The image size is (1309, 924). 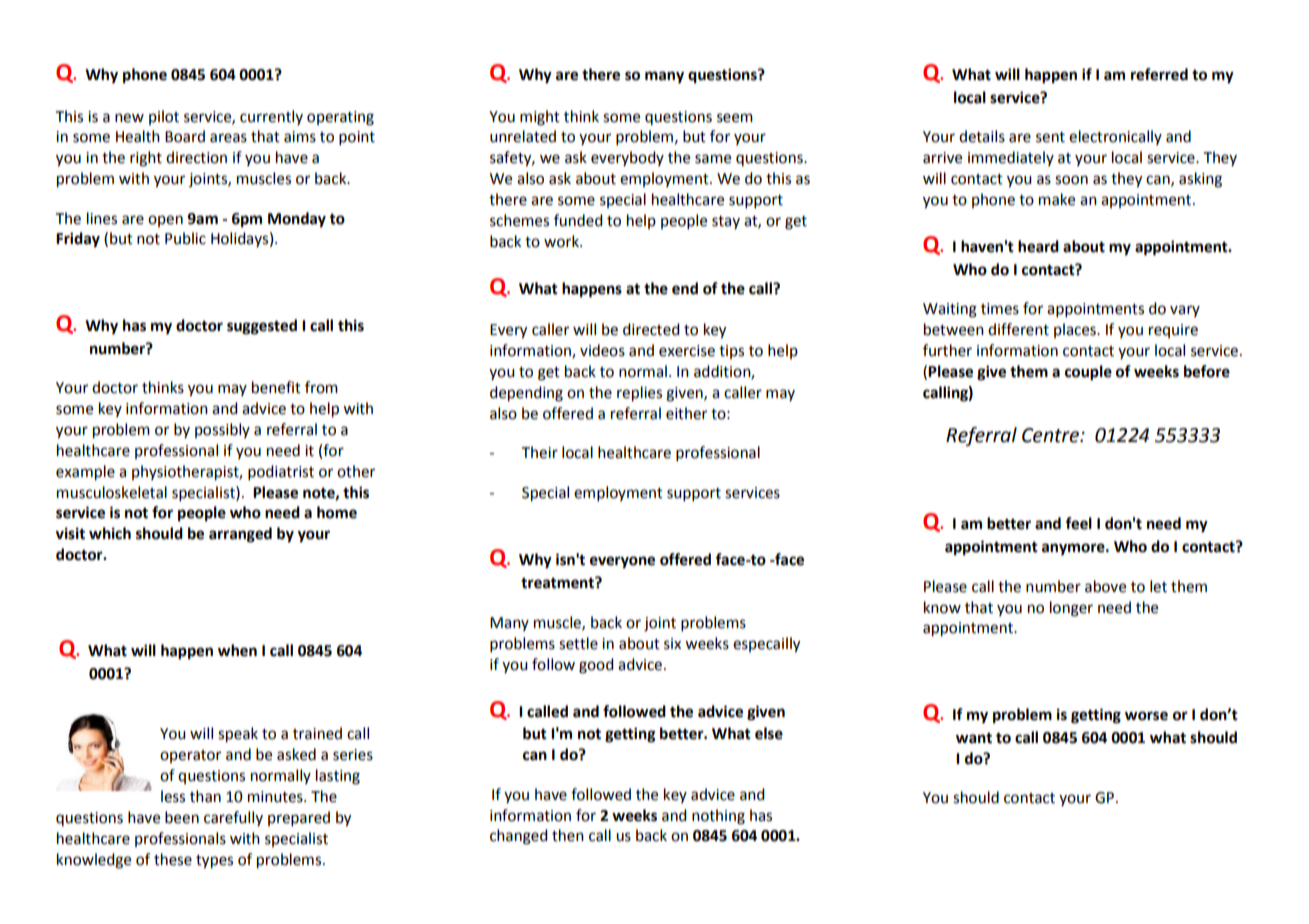 What do you see at coordinates (602, 350) in the document?
I see `videos` at bounding box center [602, 350].
